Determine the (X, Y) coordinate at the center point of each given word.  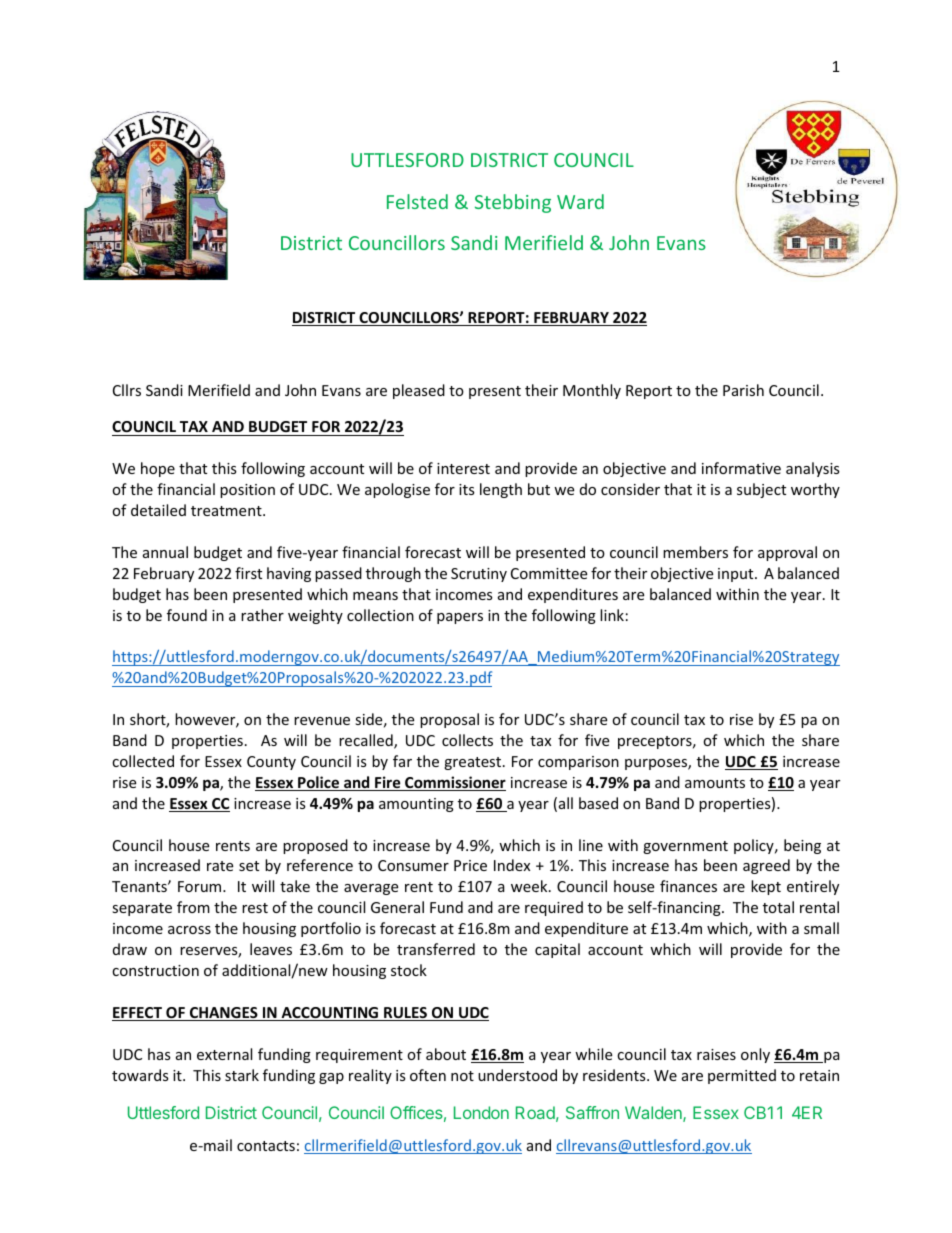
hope (158, 469)
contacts (266, 1146)
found (187, 615)
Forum (199, 886)
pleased (419, 391)
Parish (743, 390)
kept (766, 887)
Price (470, 865)
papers (460, 618)
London (481, 1112)
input (737, 575)
